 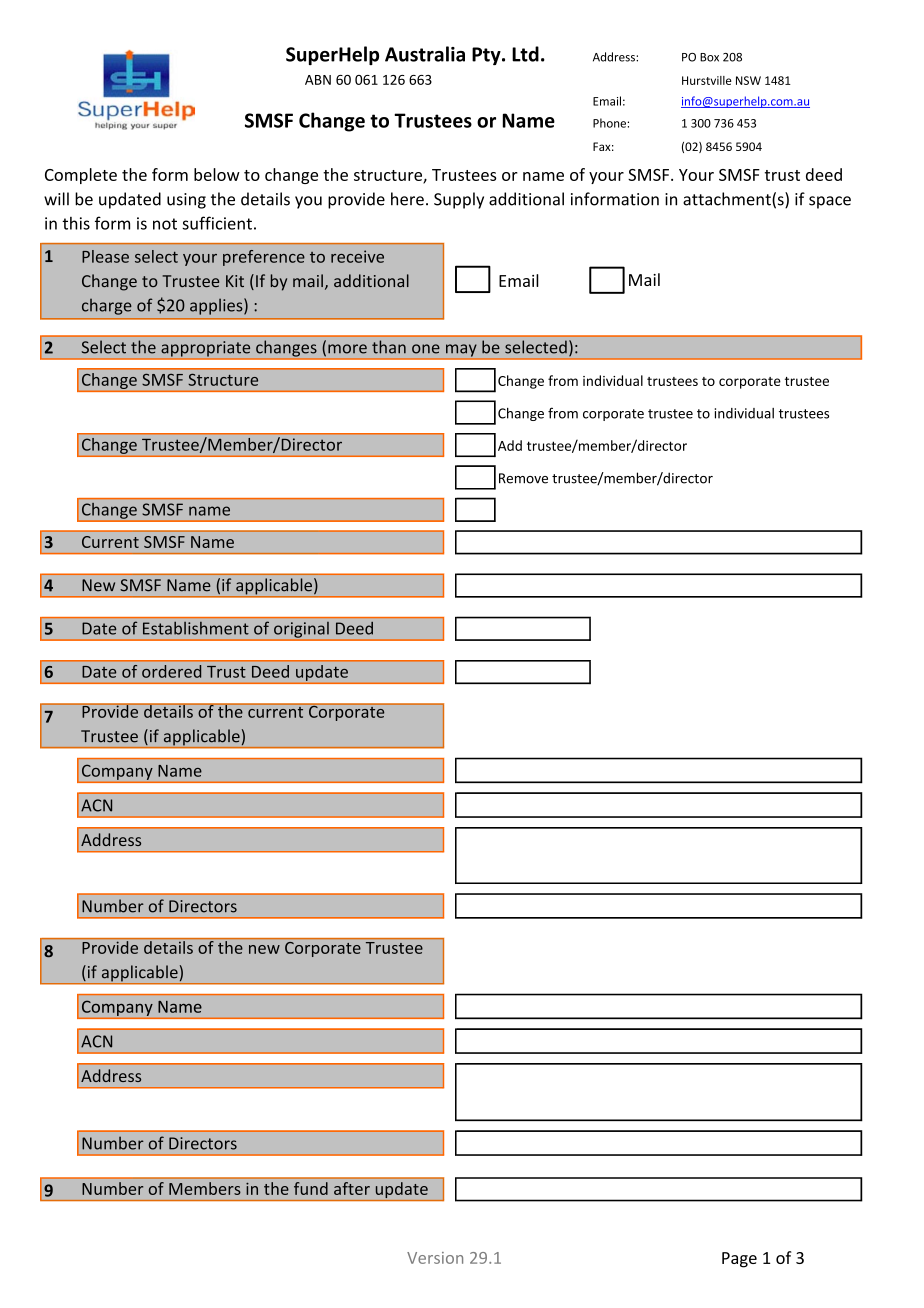 What do you see at coordinates (311, 1188) in the screenshot?
I see `fund` at bounding box center [311, 1188].
